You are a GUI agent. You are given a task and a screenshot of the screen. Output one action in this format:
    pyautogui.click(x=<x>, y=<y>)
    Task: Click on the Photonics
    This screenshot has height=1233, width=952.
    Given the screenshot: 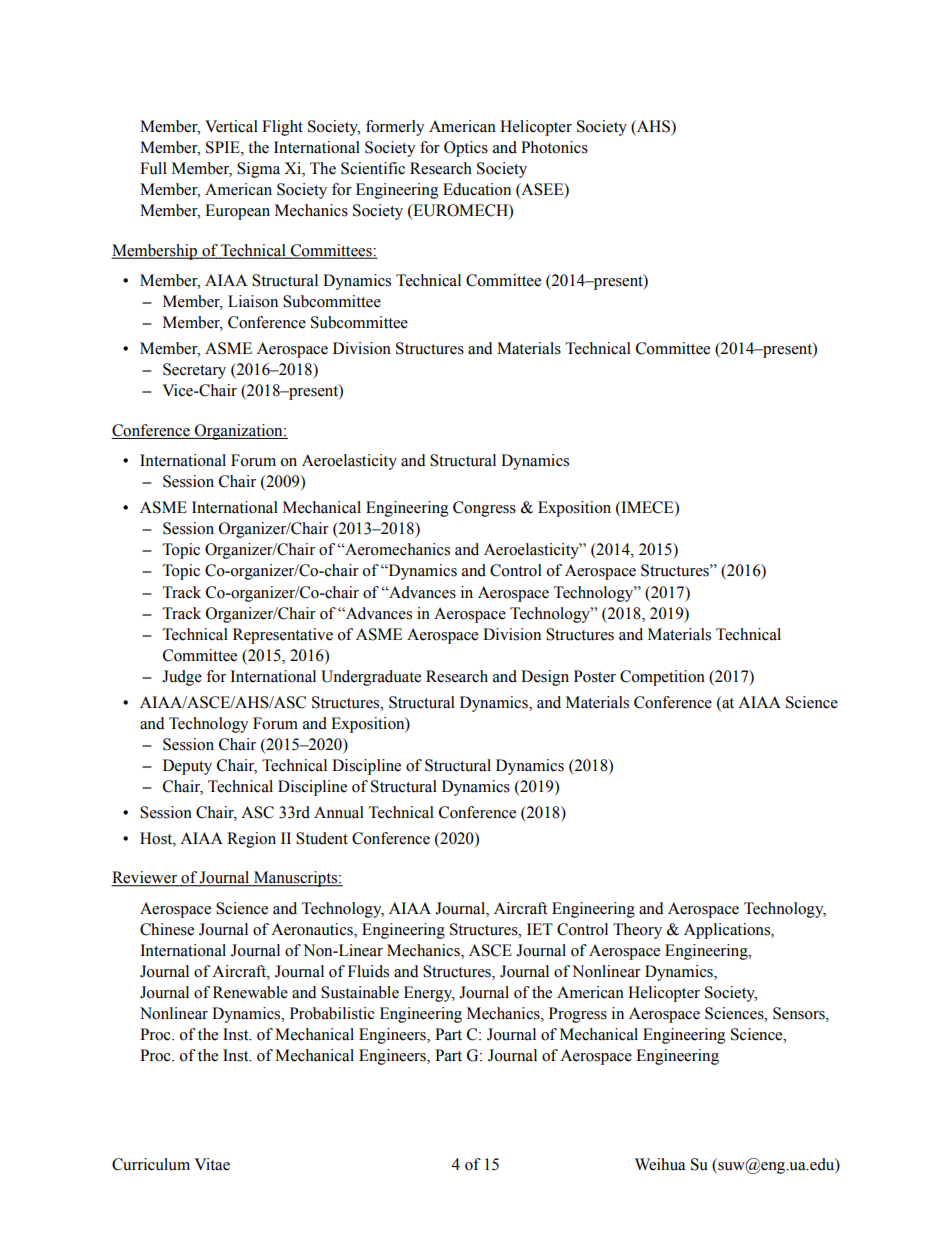 What is the action you would take?
    pyautogui.click(x=554, y=147)
